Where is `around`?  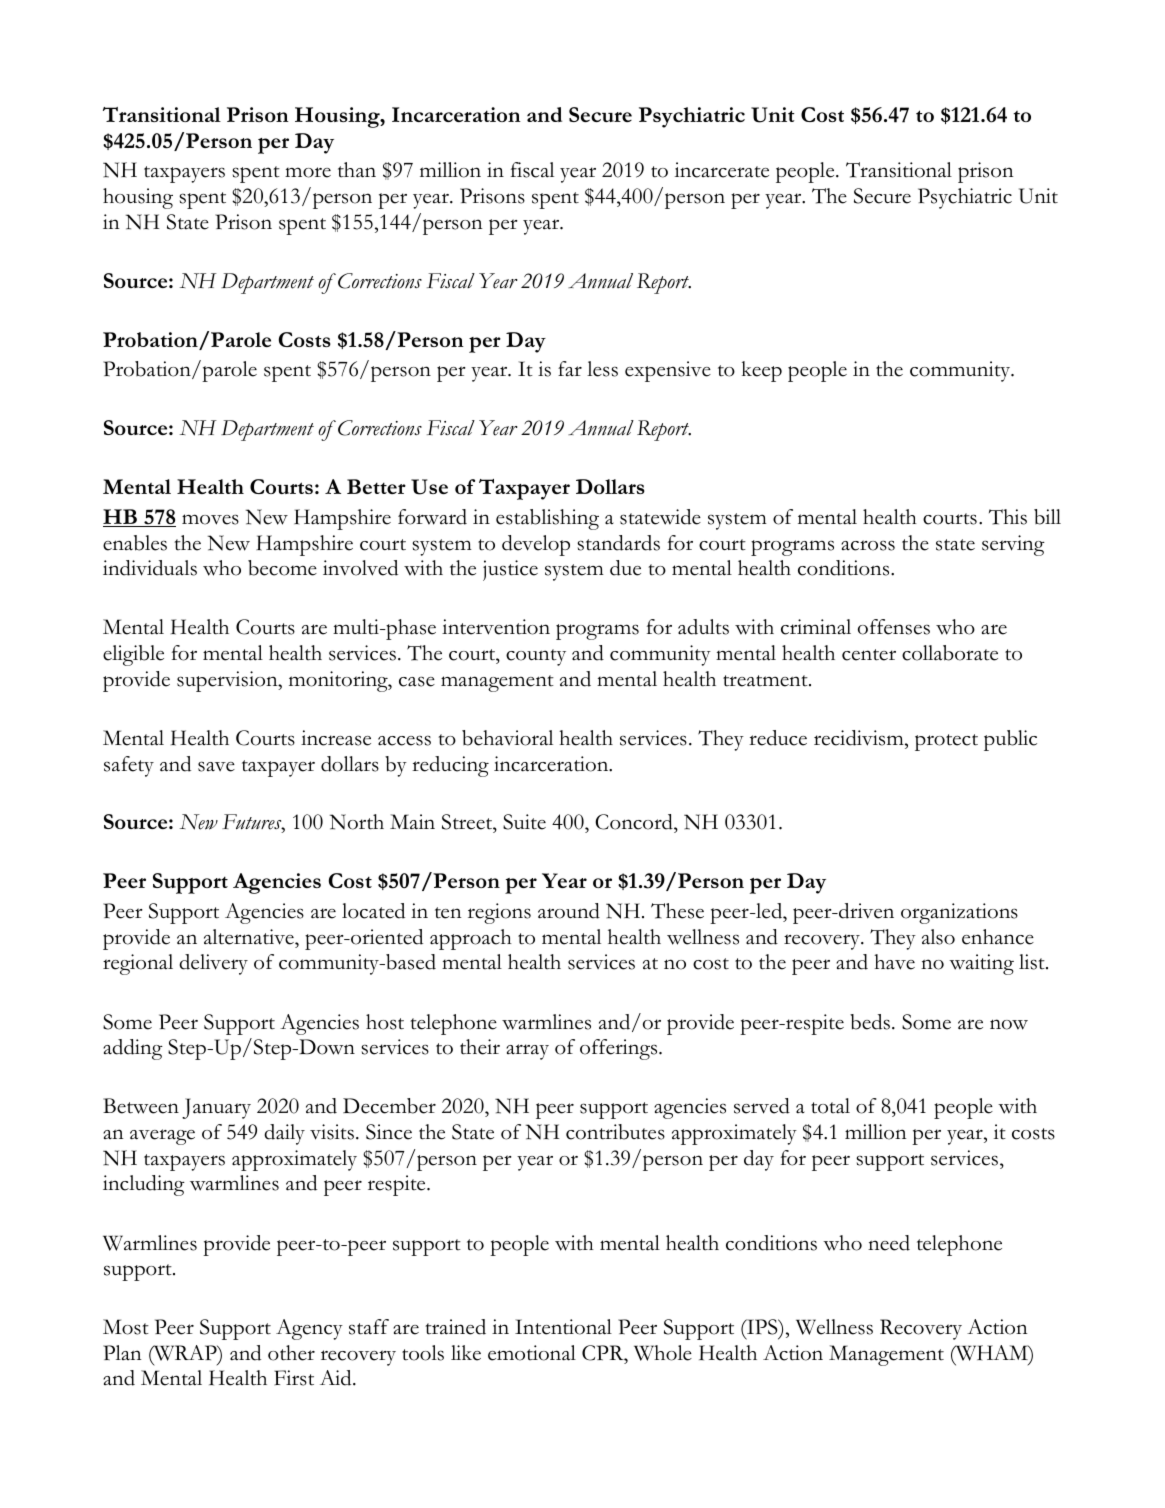 around is located at coordinates (569, 911).
